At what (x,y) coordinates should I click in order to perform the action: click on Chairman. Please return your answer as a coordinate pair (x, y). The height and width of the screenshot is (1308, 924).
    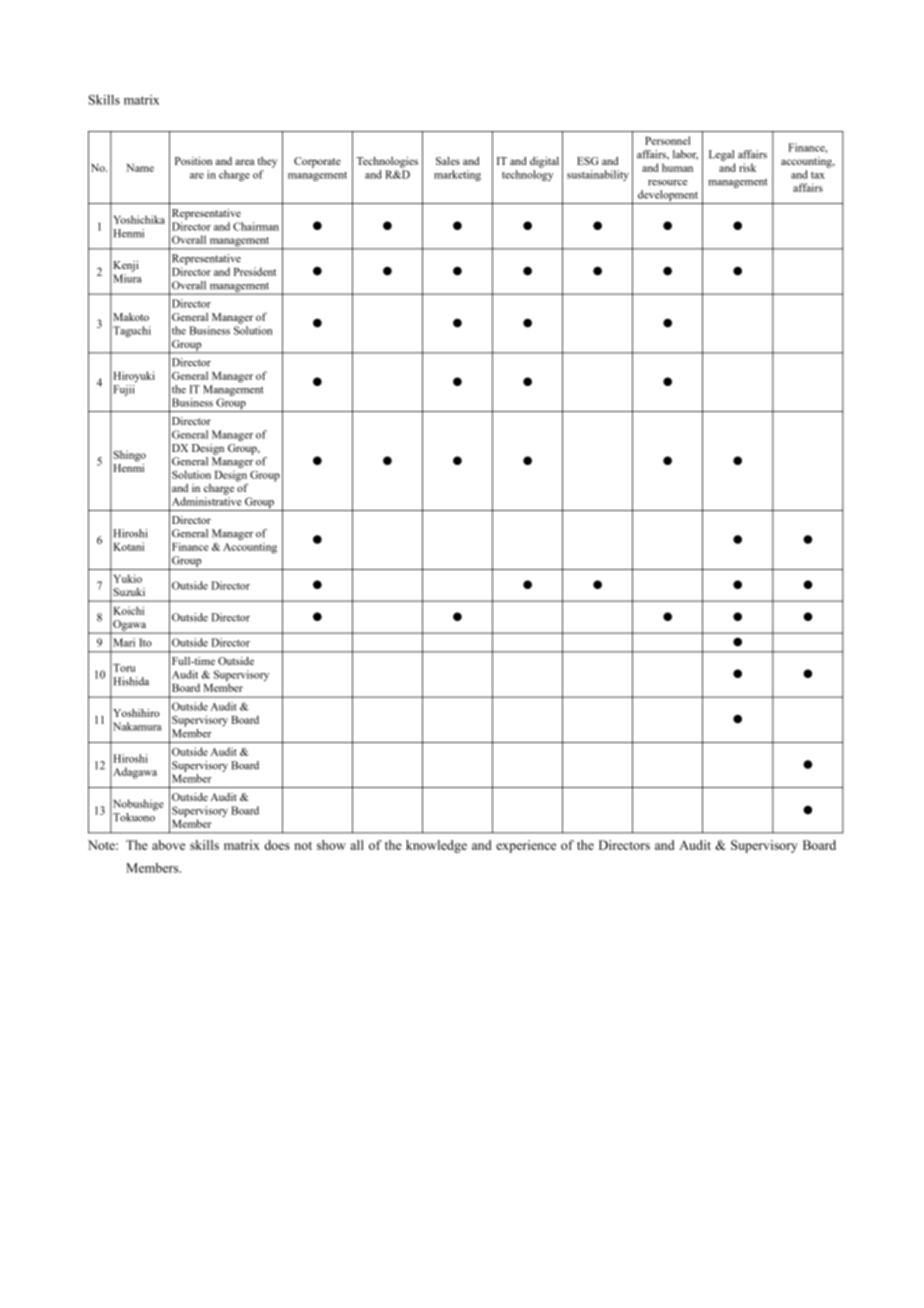
    Looking at the image, I should click on (256, 226).
